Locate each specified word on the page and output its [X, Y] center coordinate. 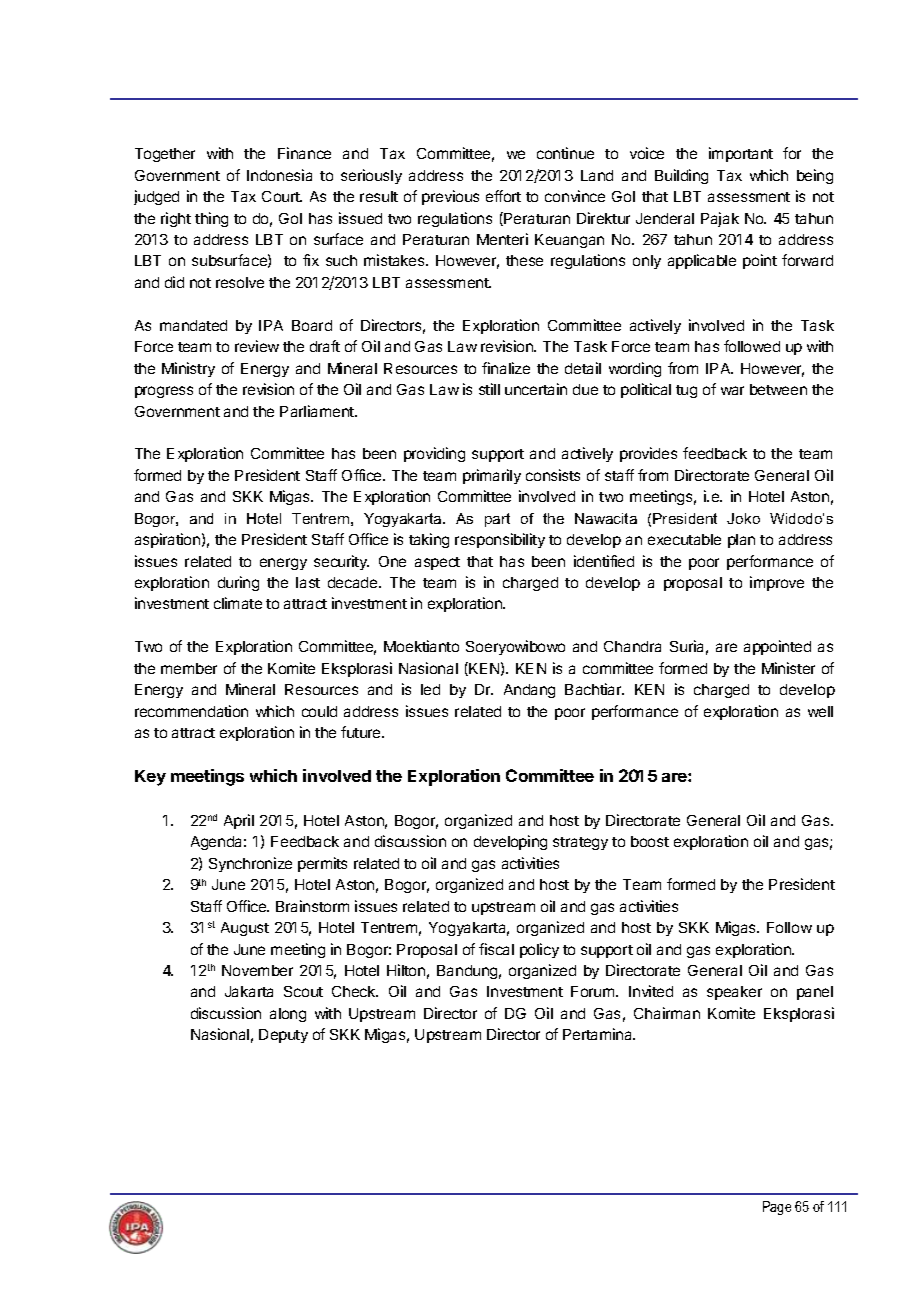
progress [164, 392]
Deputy [283, 1036]
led [430, 689]
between [778, 389]
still [489, 389]
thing [211, 219]
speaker [734, 993]
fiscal [496, 949]
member [189, 668]
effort [503, 196]
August [245, 929]
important [741, 154]
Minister [788, 668]
